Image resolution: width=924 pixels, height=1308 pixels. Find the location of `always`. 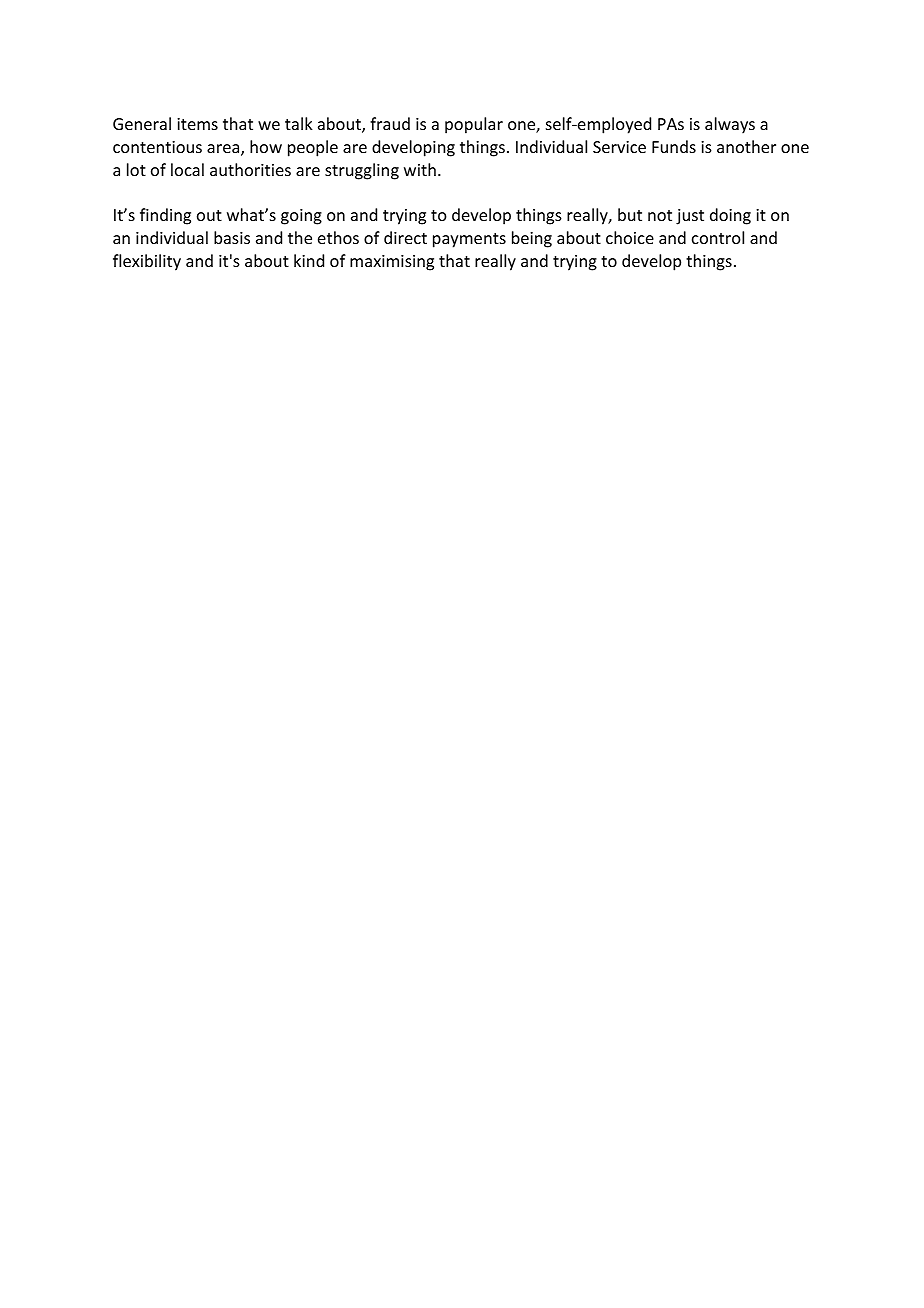

always is located at coordinates (730, 125).
